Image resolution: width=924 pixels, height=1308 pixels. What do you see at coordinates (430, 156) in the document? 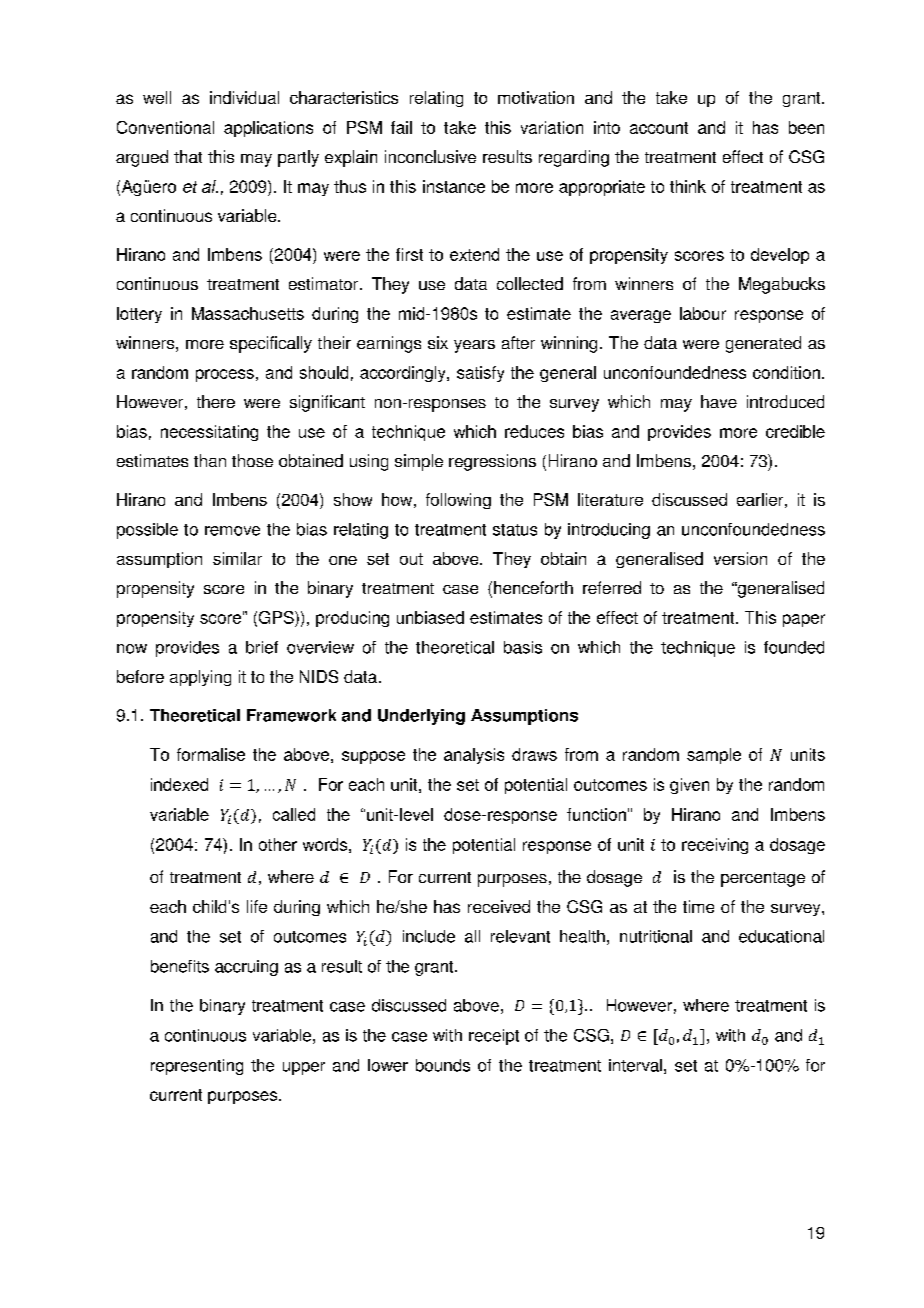
I see `inconclusive` at bounding box center [430, 156].
